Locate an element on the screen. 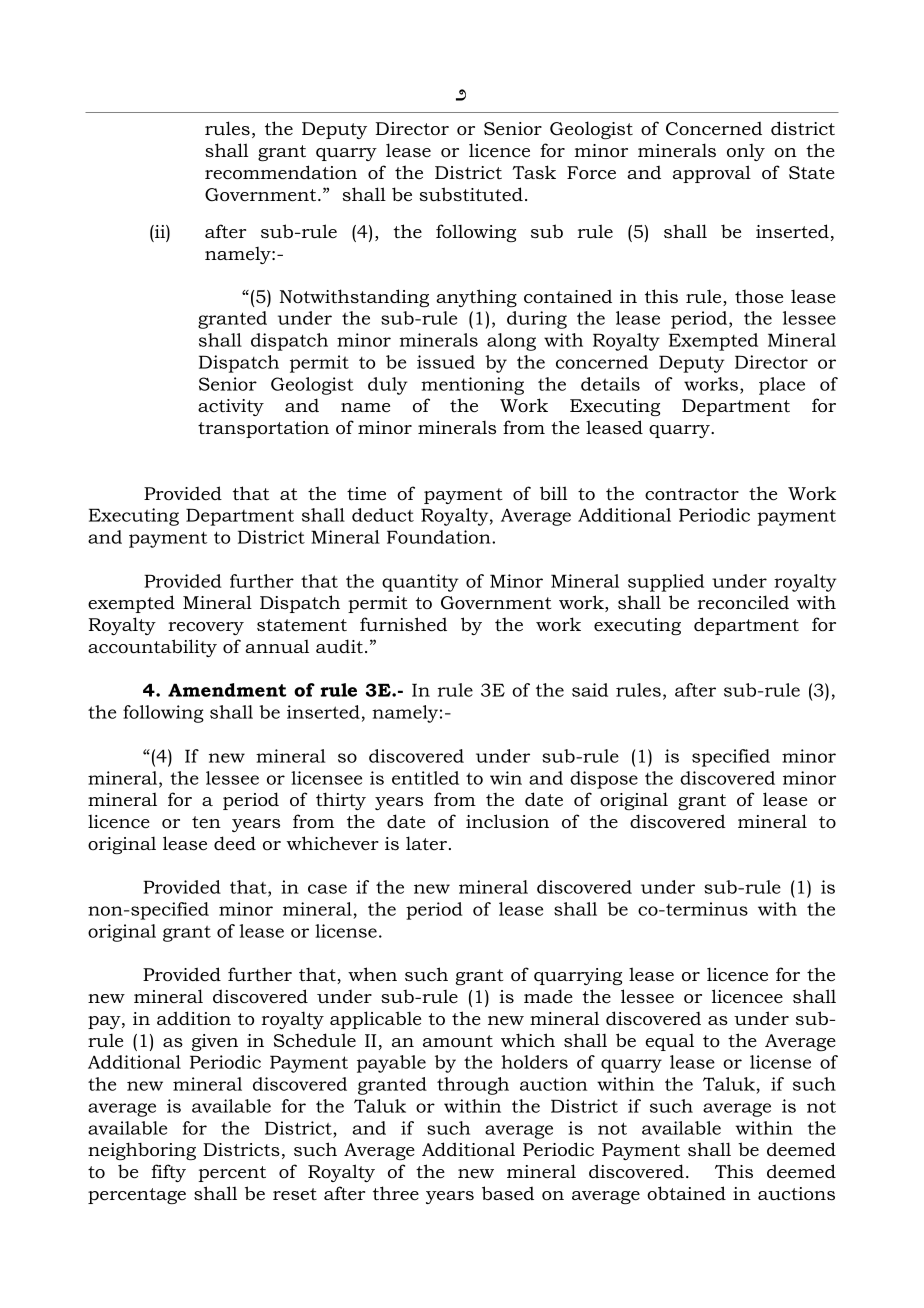  mentioning is located at coordinates (472, 386).
